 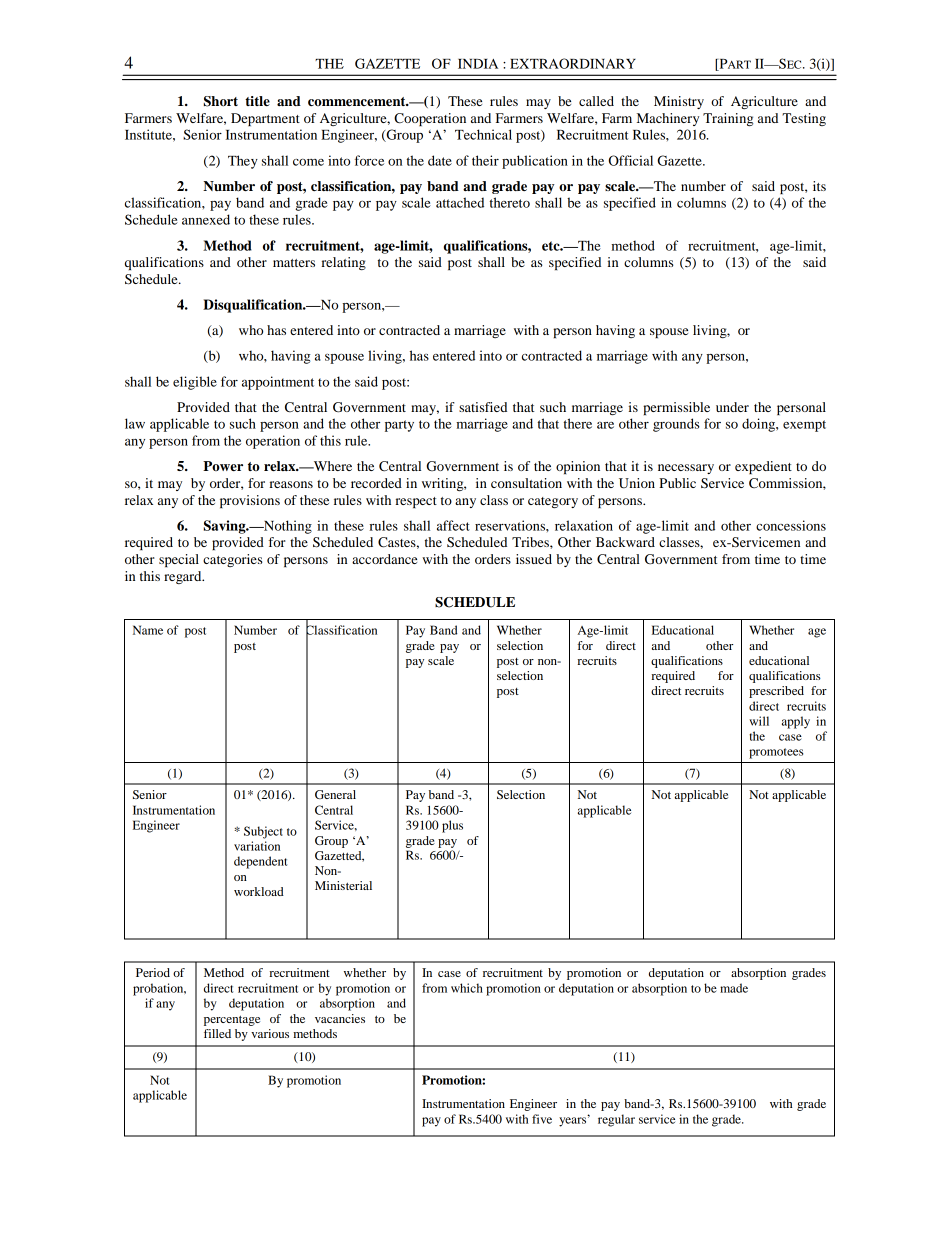 I want to click on Short, so click(x=221, y=101).
